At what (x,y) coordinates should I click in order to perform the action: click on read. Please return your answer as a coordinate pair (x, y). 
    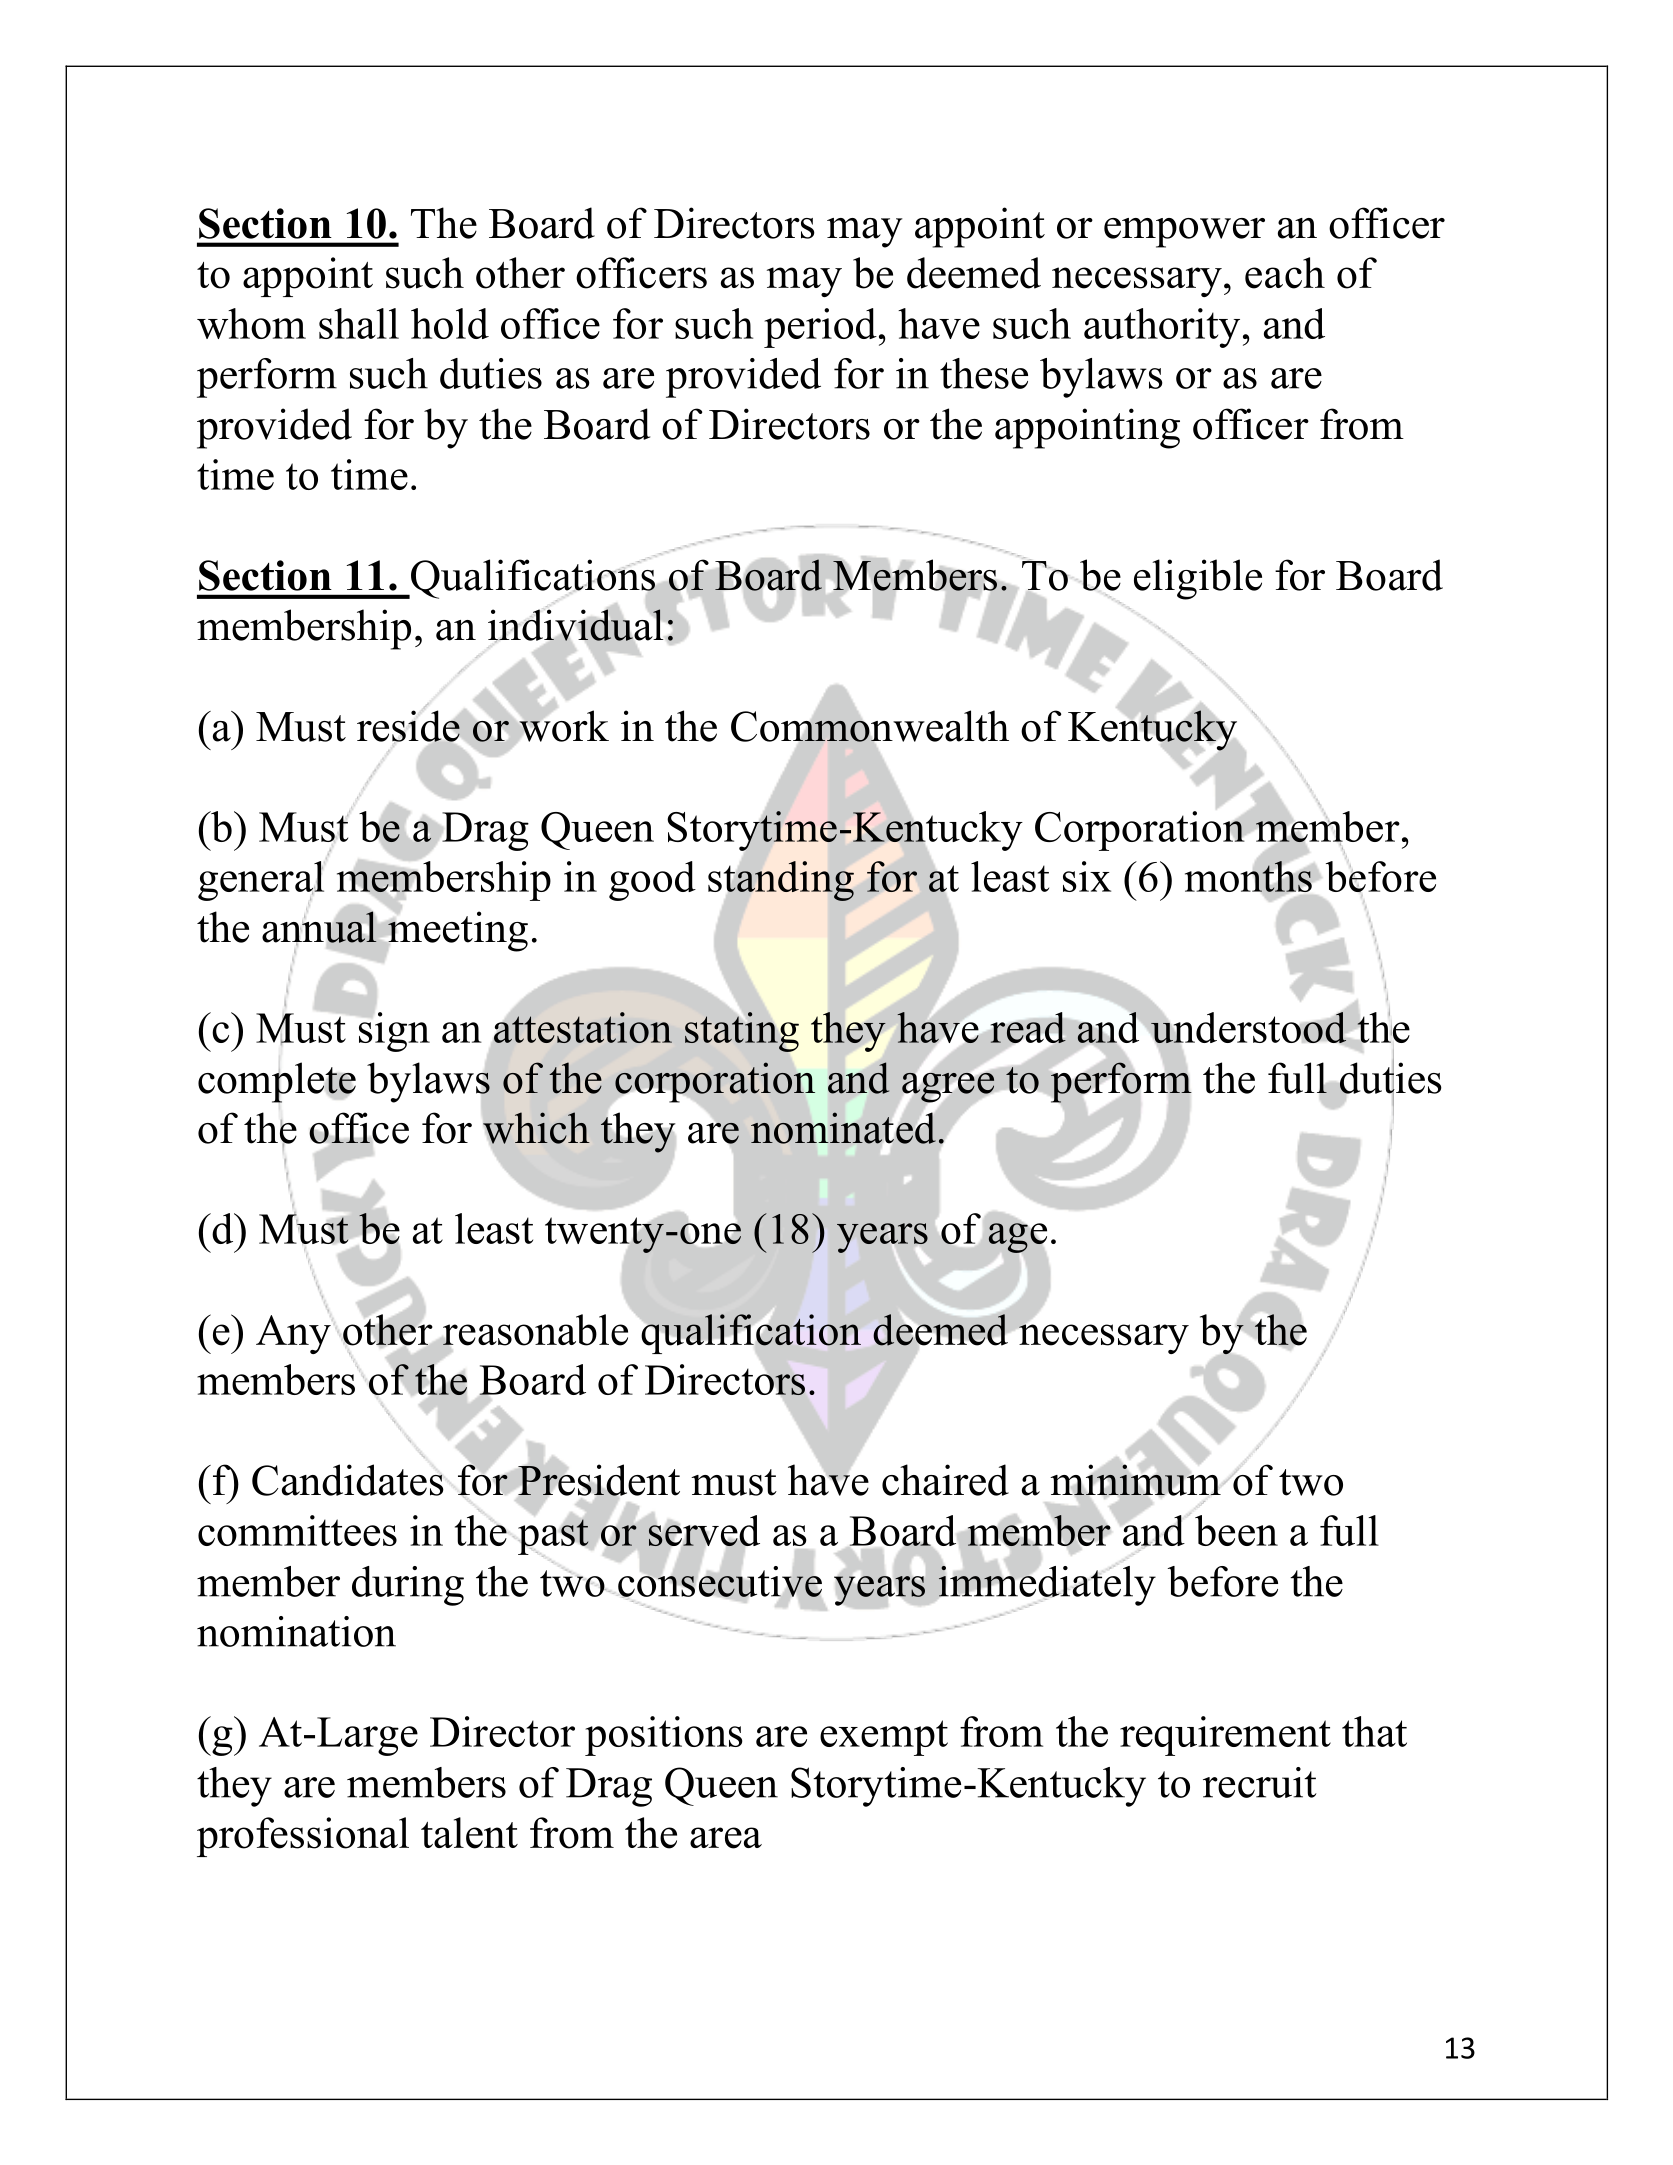
    Looking at the image, I should click on (1028, 1028).
